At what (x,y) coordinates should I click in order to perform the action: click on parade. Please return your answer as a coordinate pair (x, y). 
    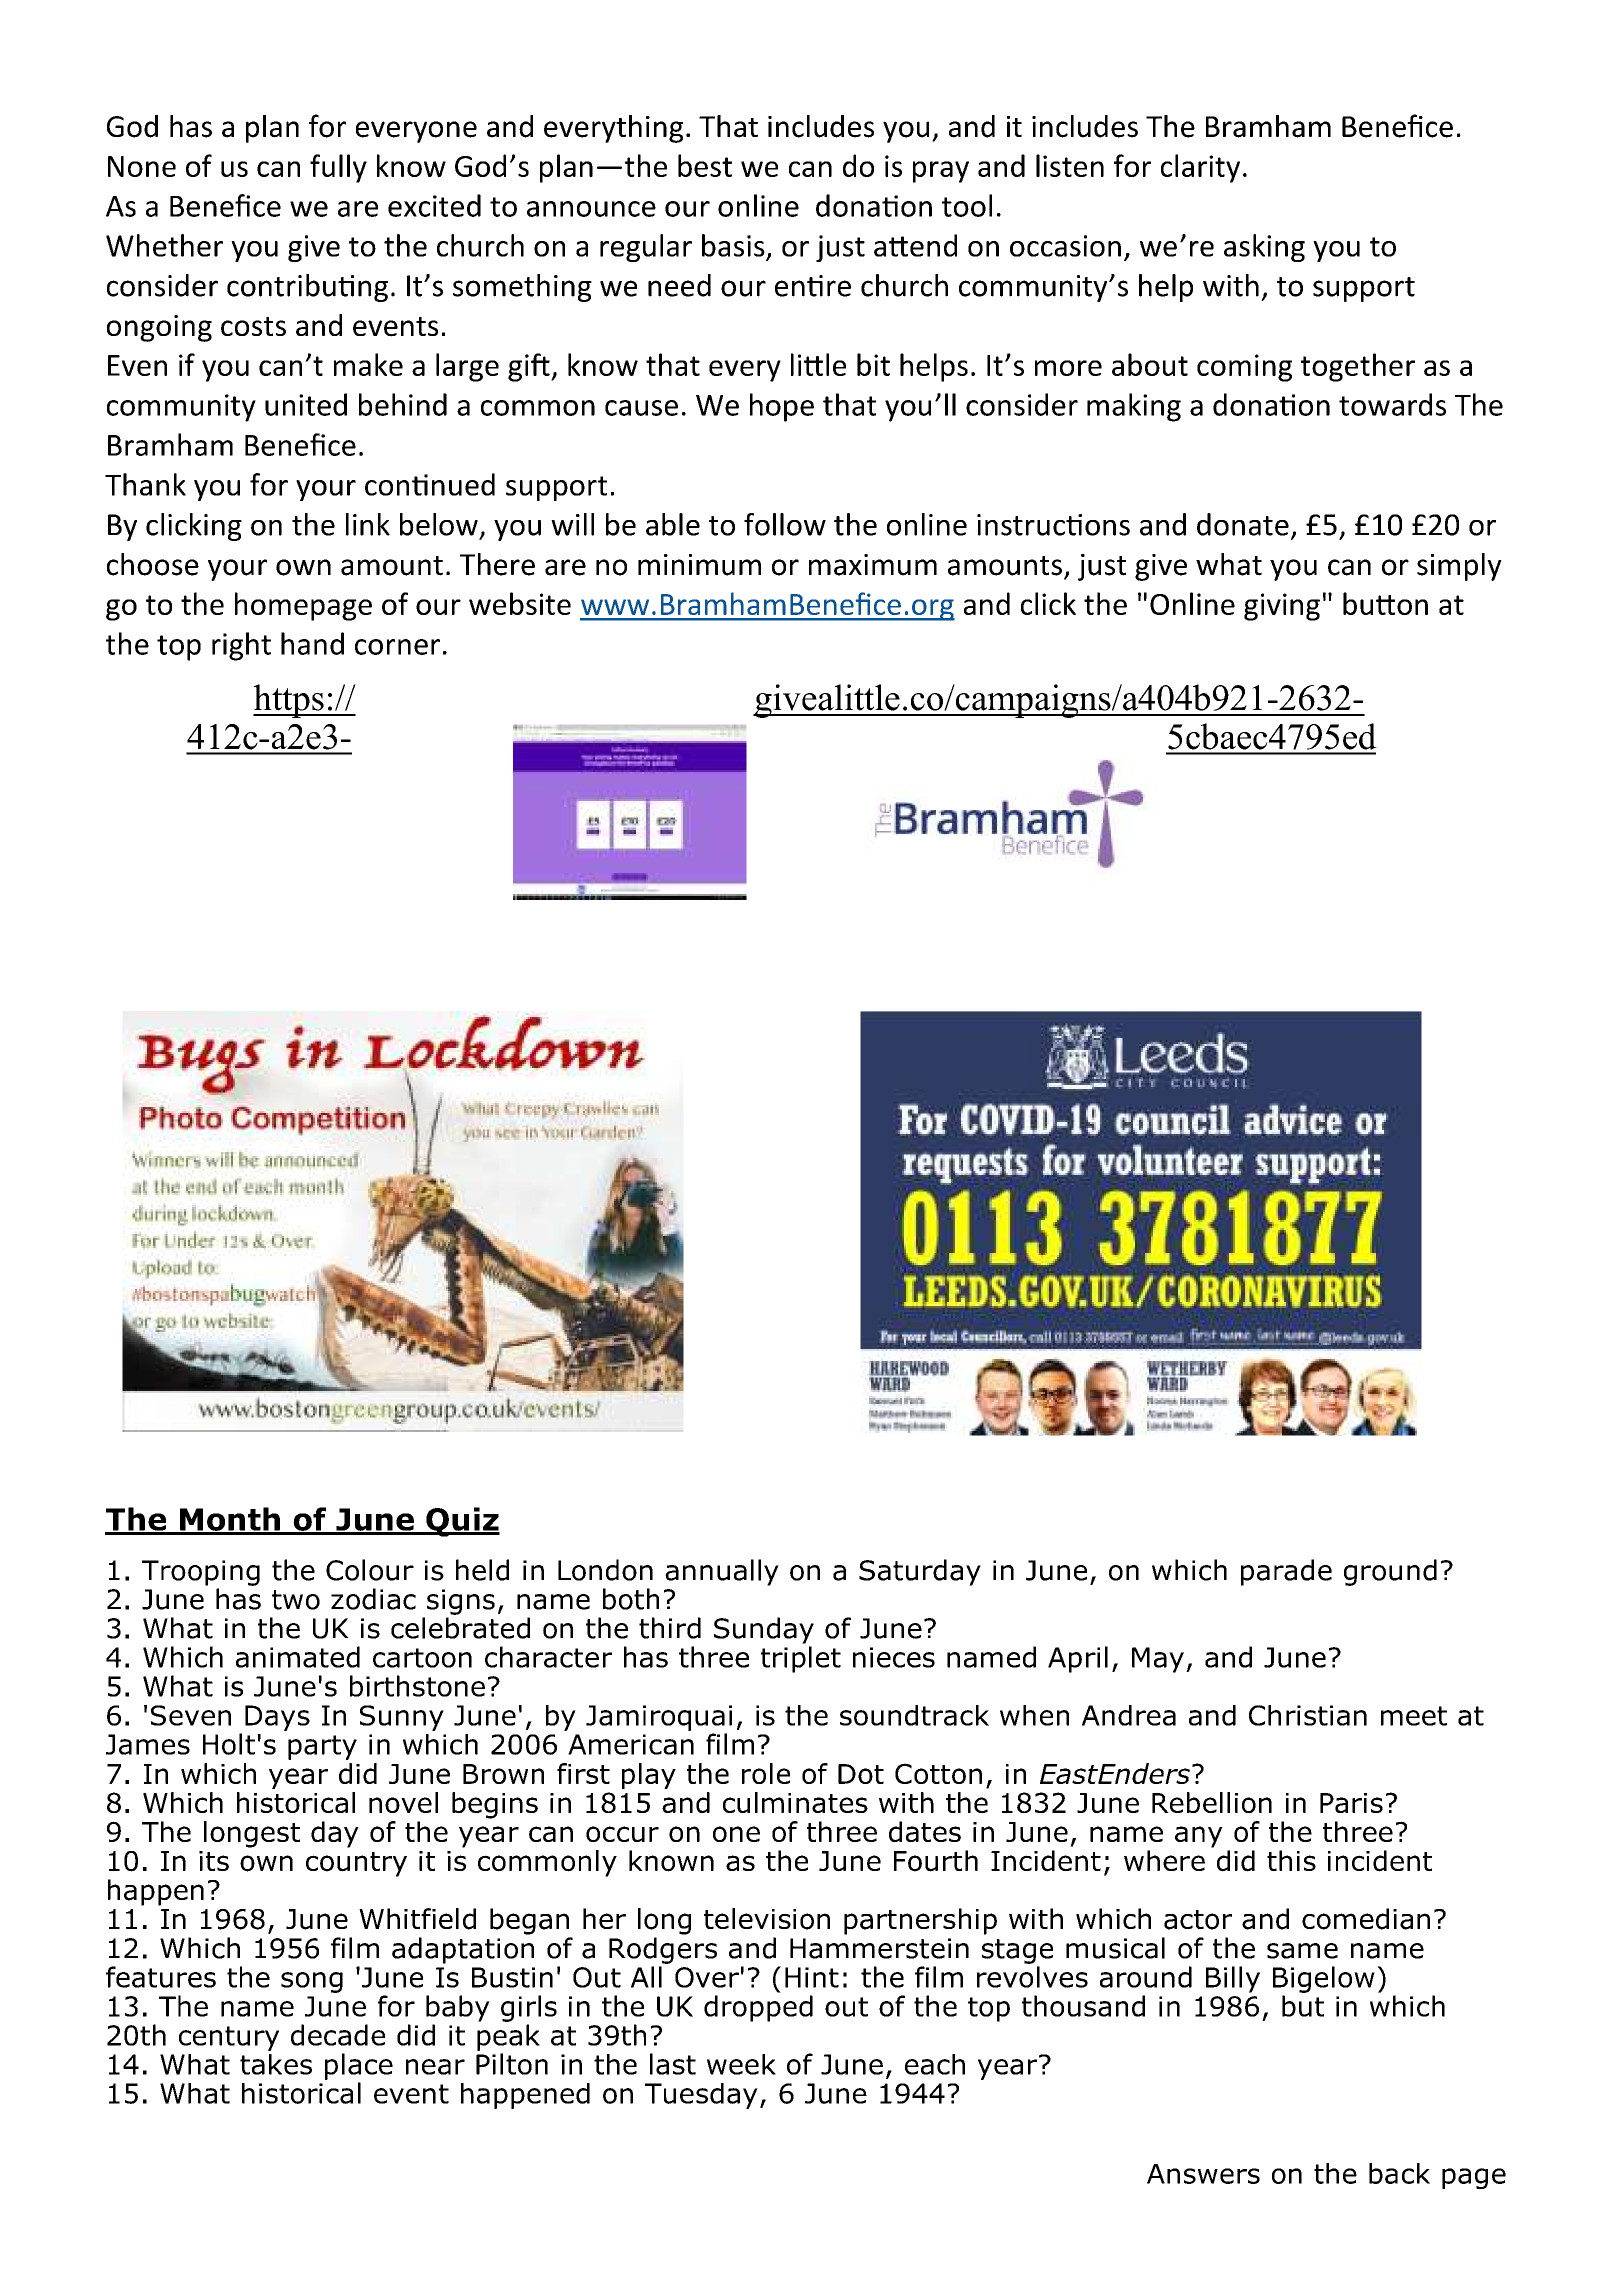
    Looking at the image, I should click on (1286, 1572).
